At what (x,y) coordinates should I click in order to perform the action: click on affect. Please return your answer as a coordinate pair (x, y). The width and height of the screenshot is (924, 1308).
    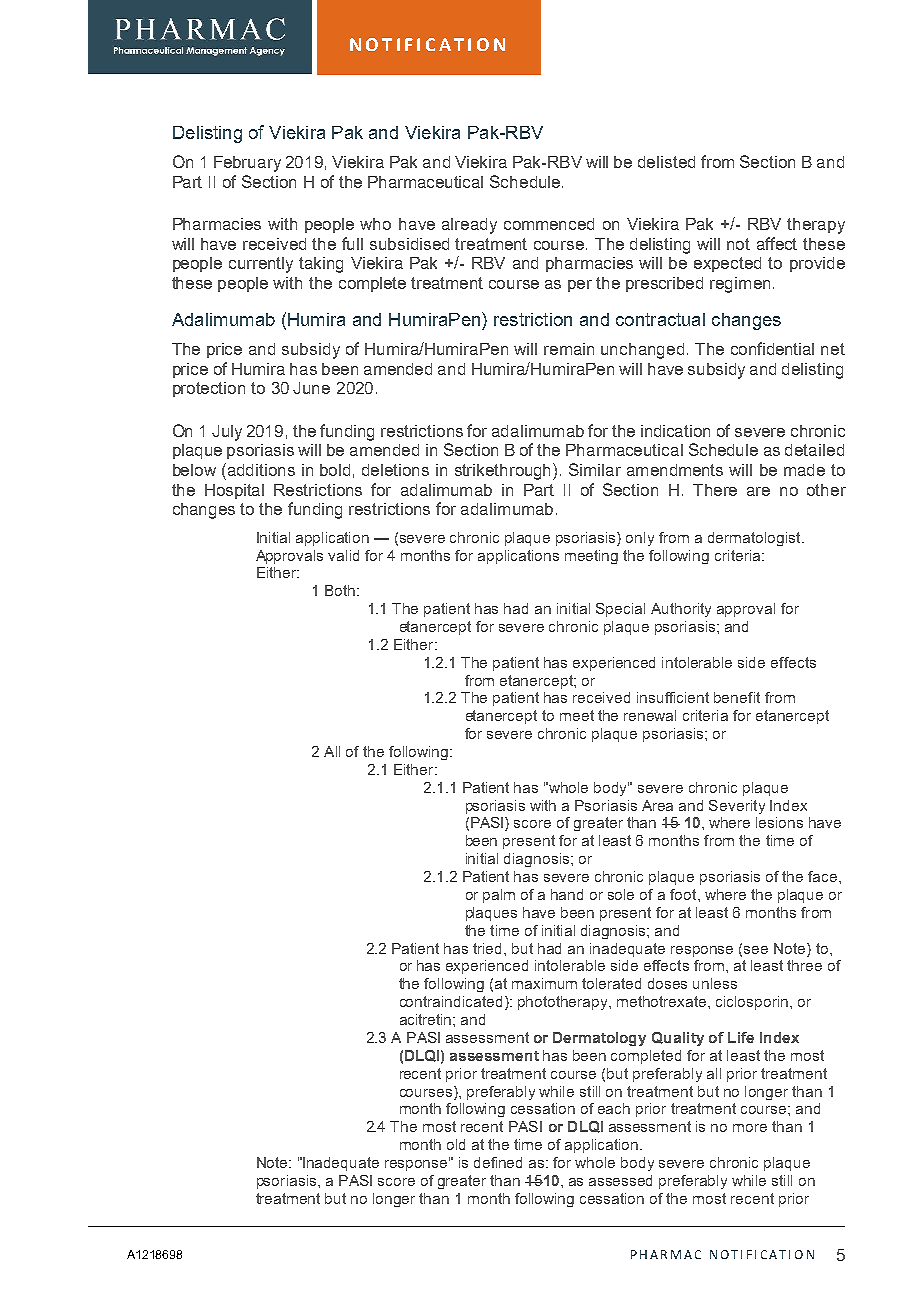
    Looking at the image, I should click on (777, 243).
